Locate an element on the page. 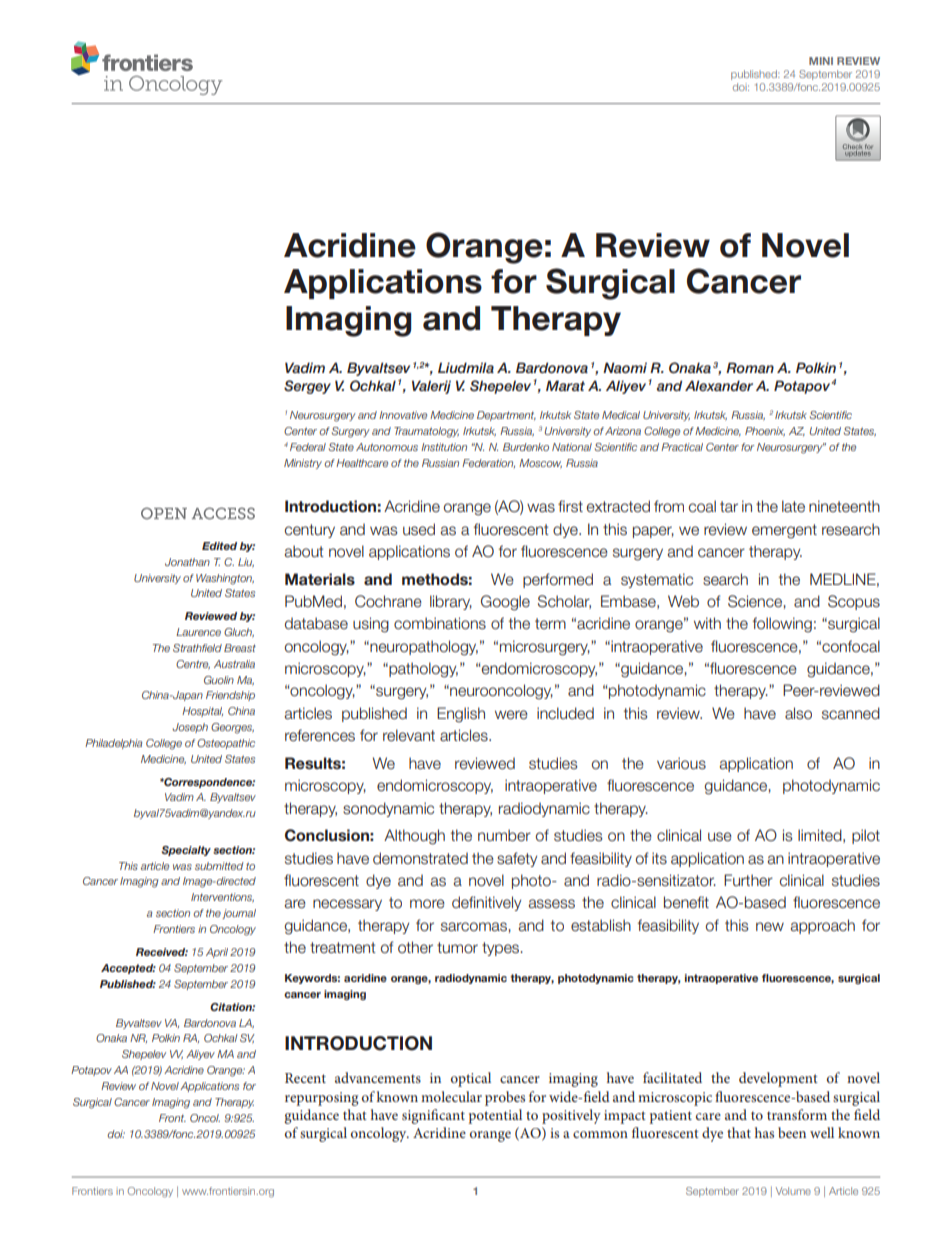 This page has height=1247, width=952. repurposing is located at coordinates (322, 1099).
